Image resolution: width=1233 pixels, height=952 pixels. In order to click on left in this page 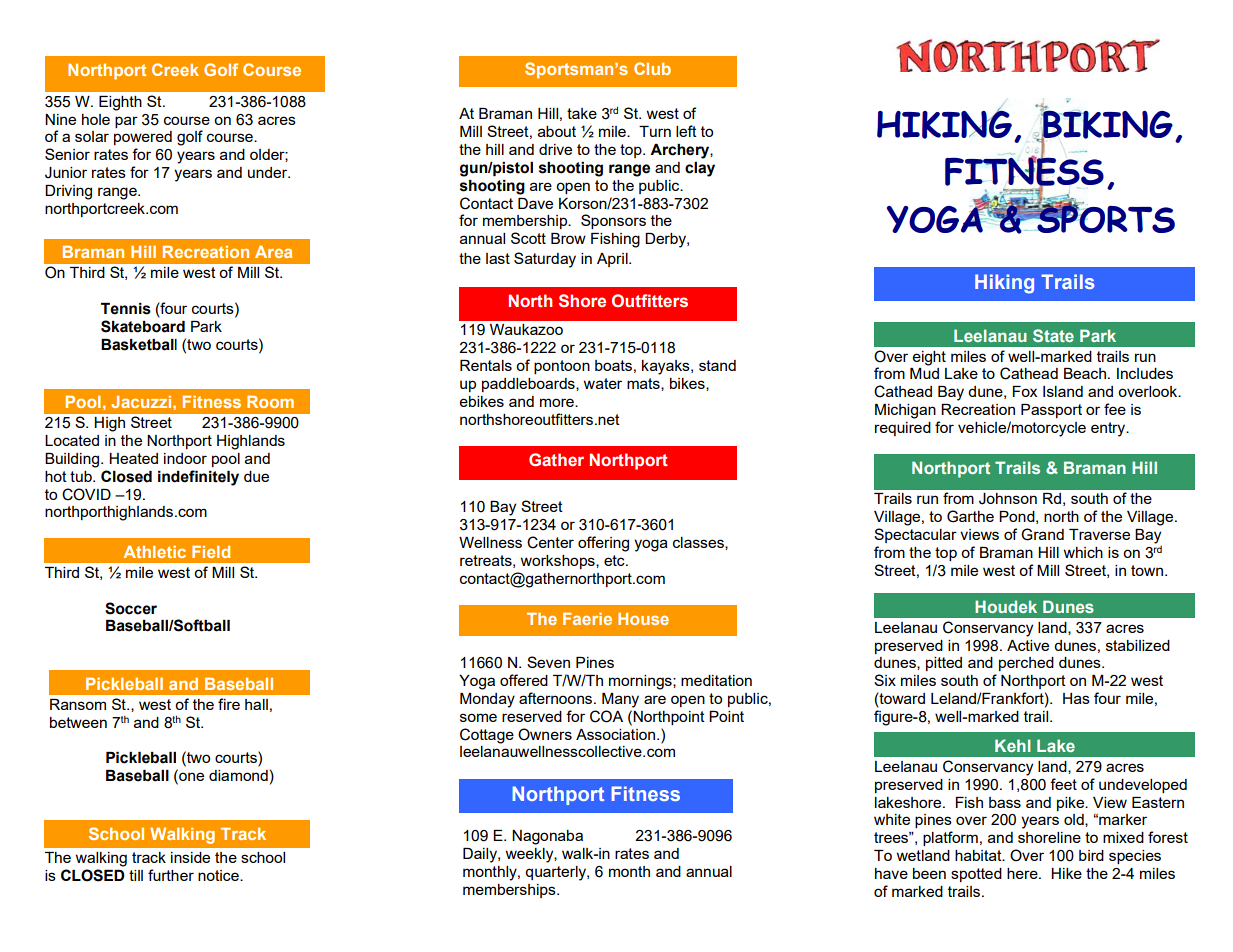, I will do `click(686, 131)`.
